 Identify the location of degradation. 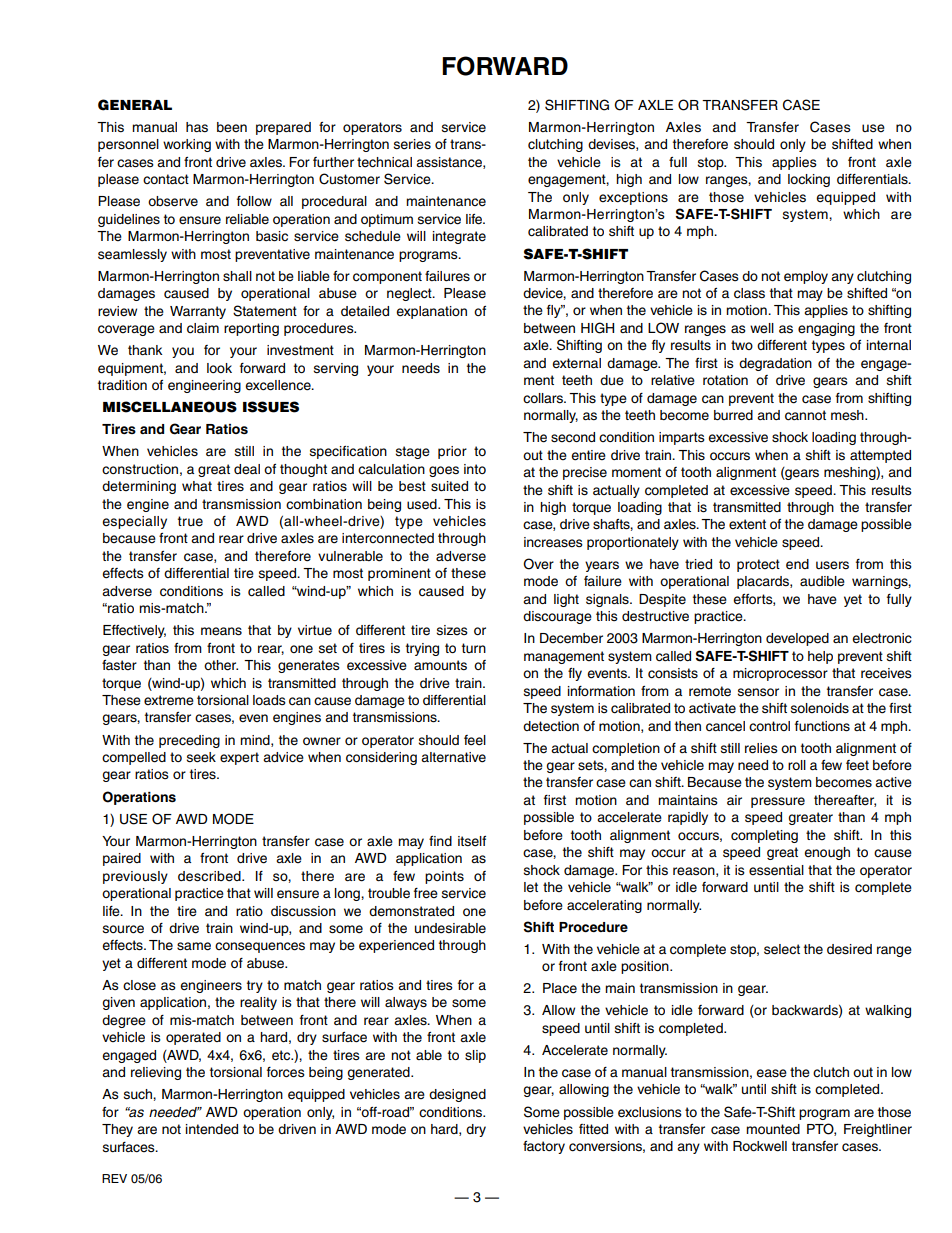
(775, 364).
